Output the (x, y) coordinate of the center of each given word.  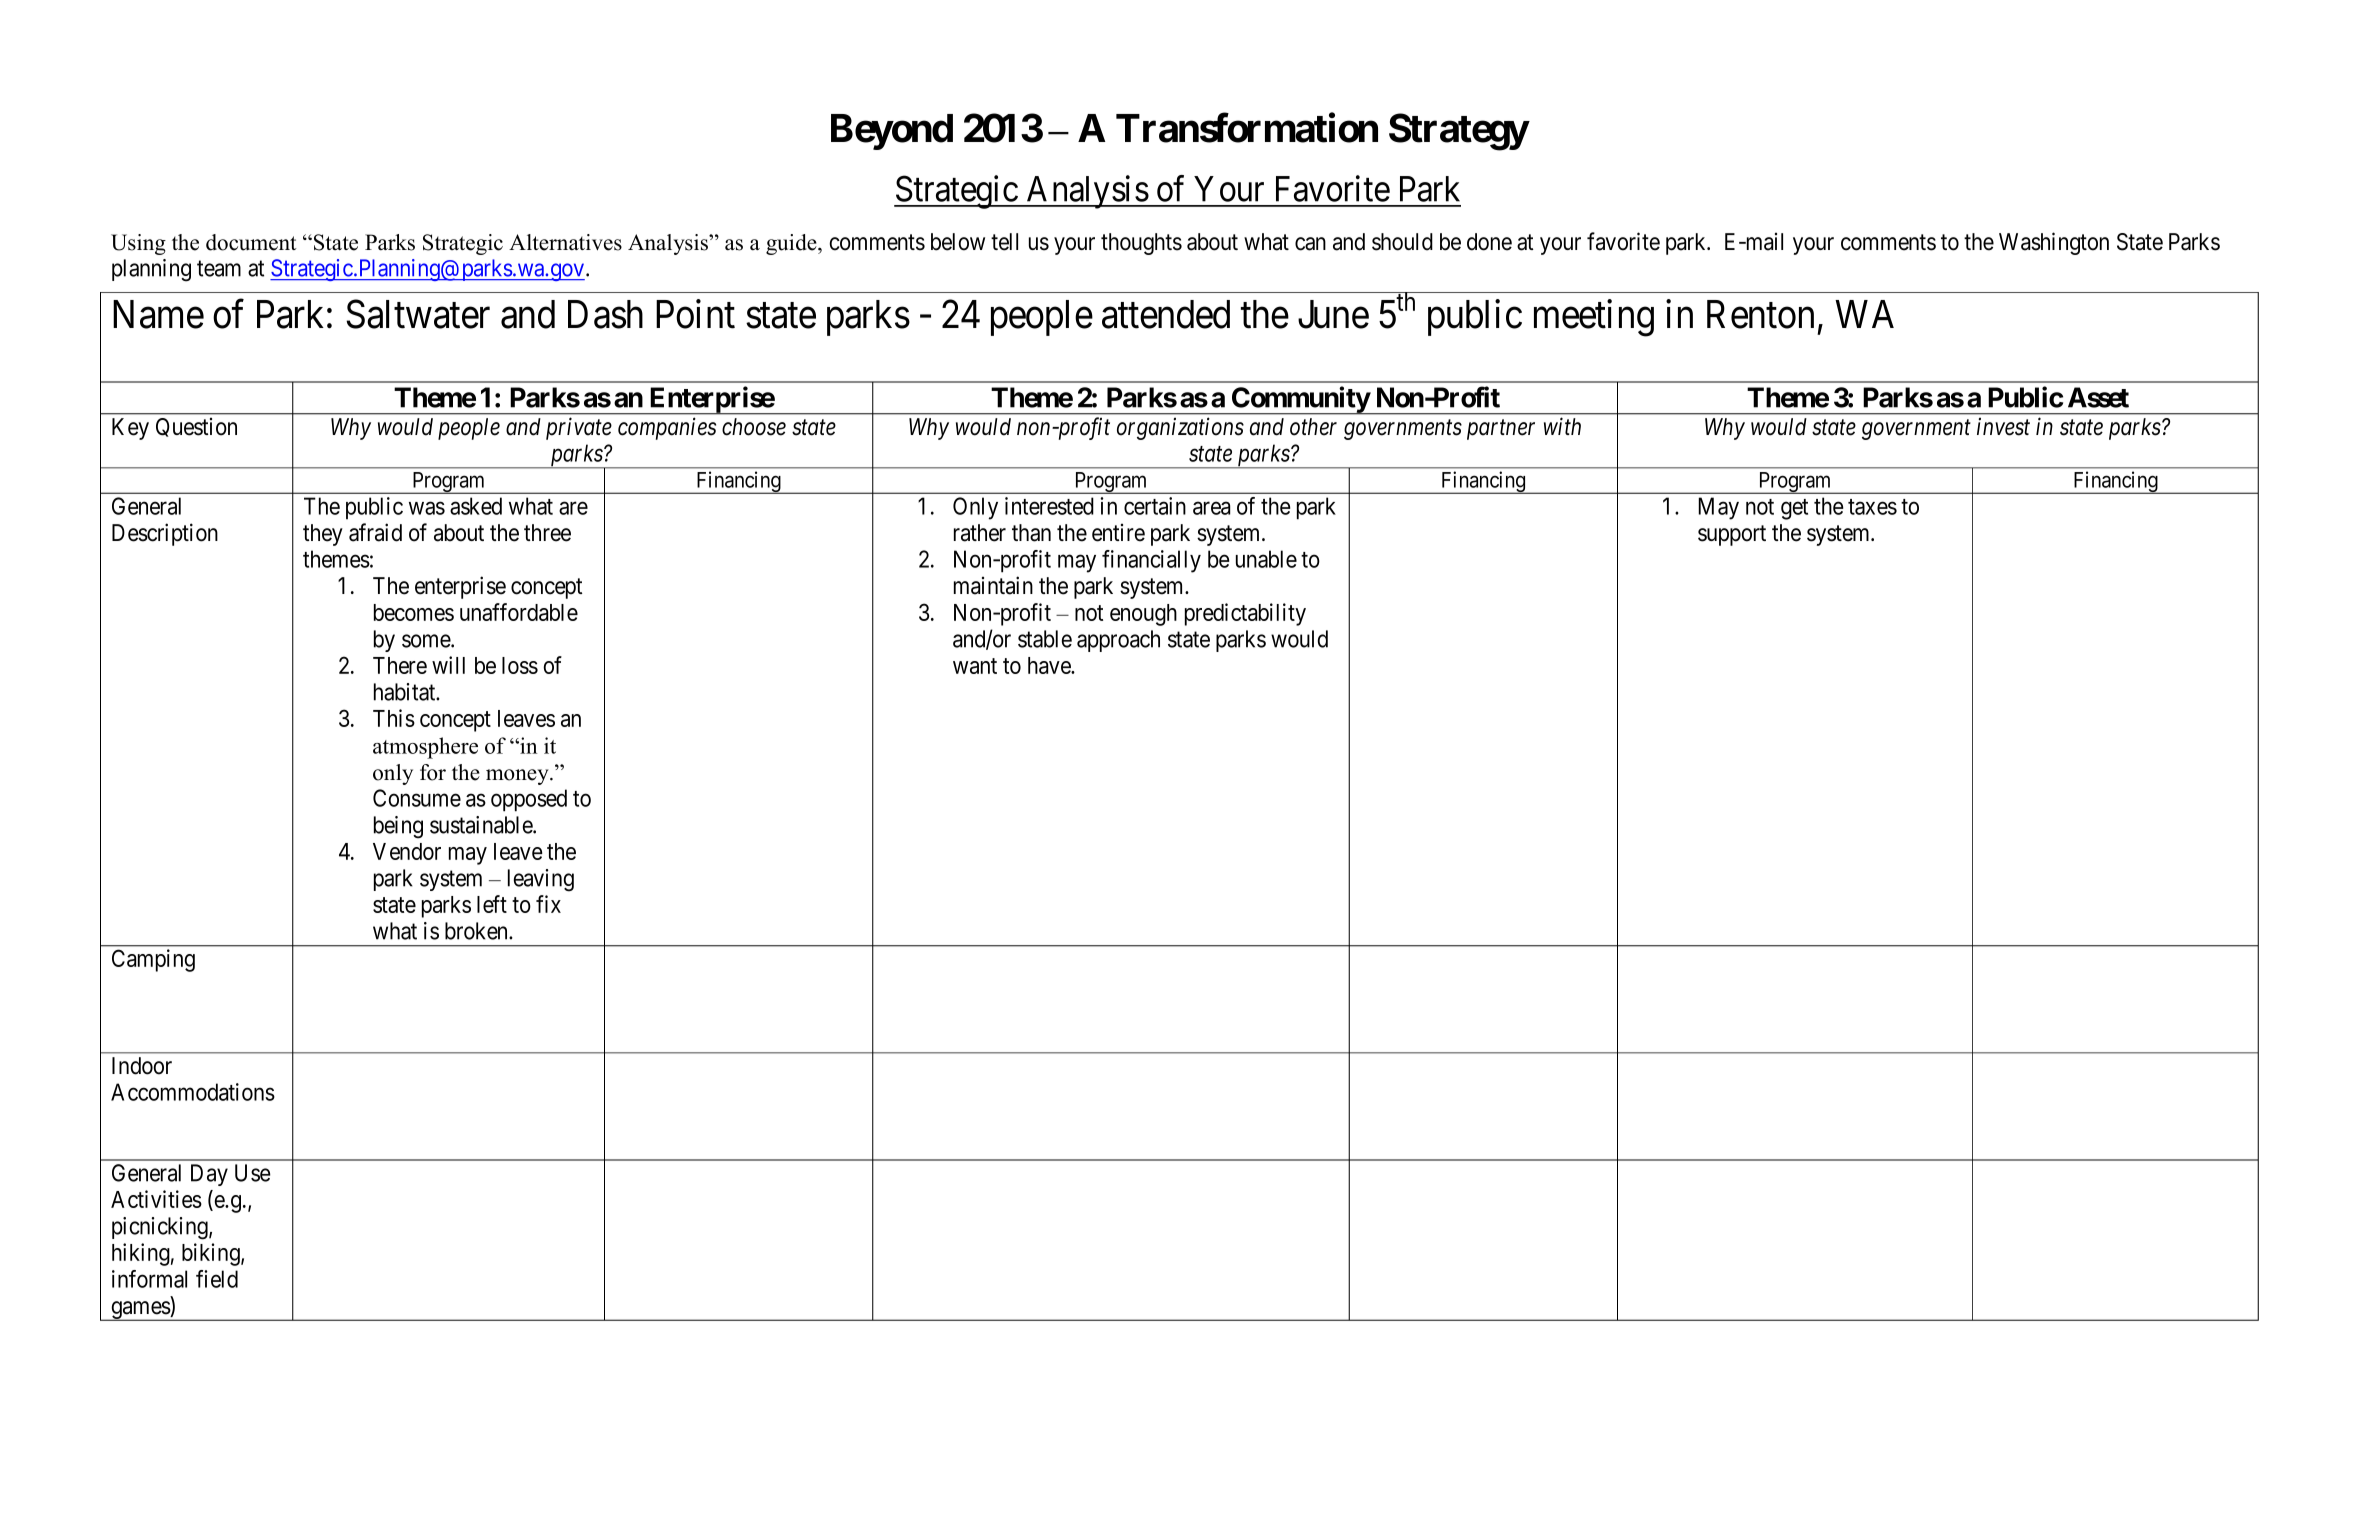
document (251, 242)
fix (548, 904)
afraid (375, 532)
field (217, 1279)
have (1050, 665)
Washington (2054, 243)
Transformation (1247, 128)
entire (1118, 533)
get (1794, 509)
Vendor (407, 851)
